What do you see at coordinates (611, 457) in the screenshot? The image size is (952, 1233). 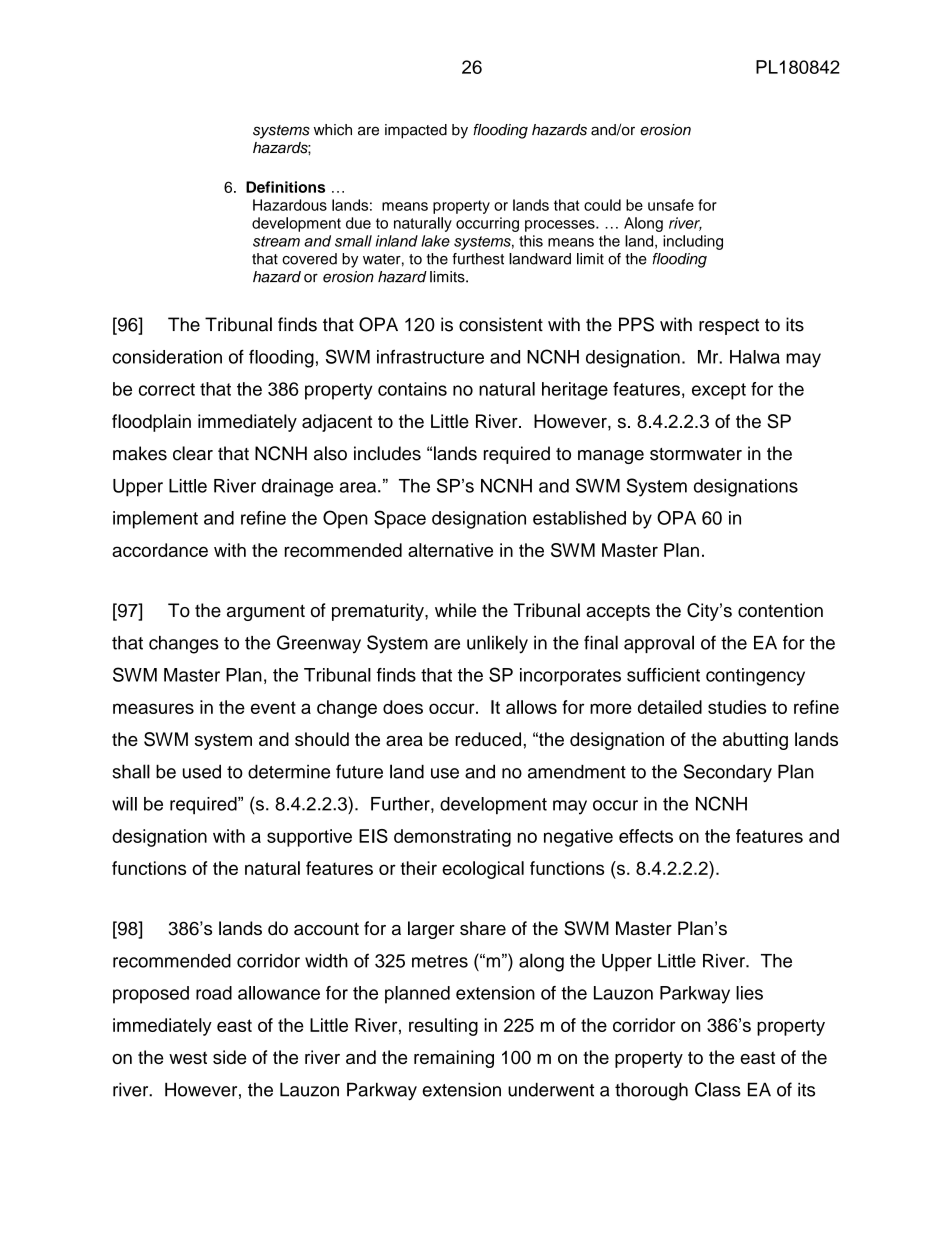 I see `manage` at bounding box center [611, 457].
